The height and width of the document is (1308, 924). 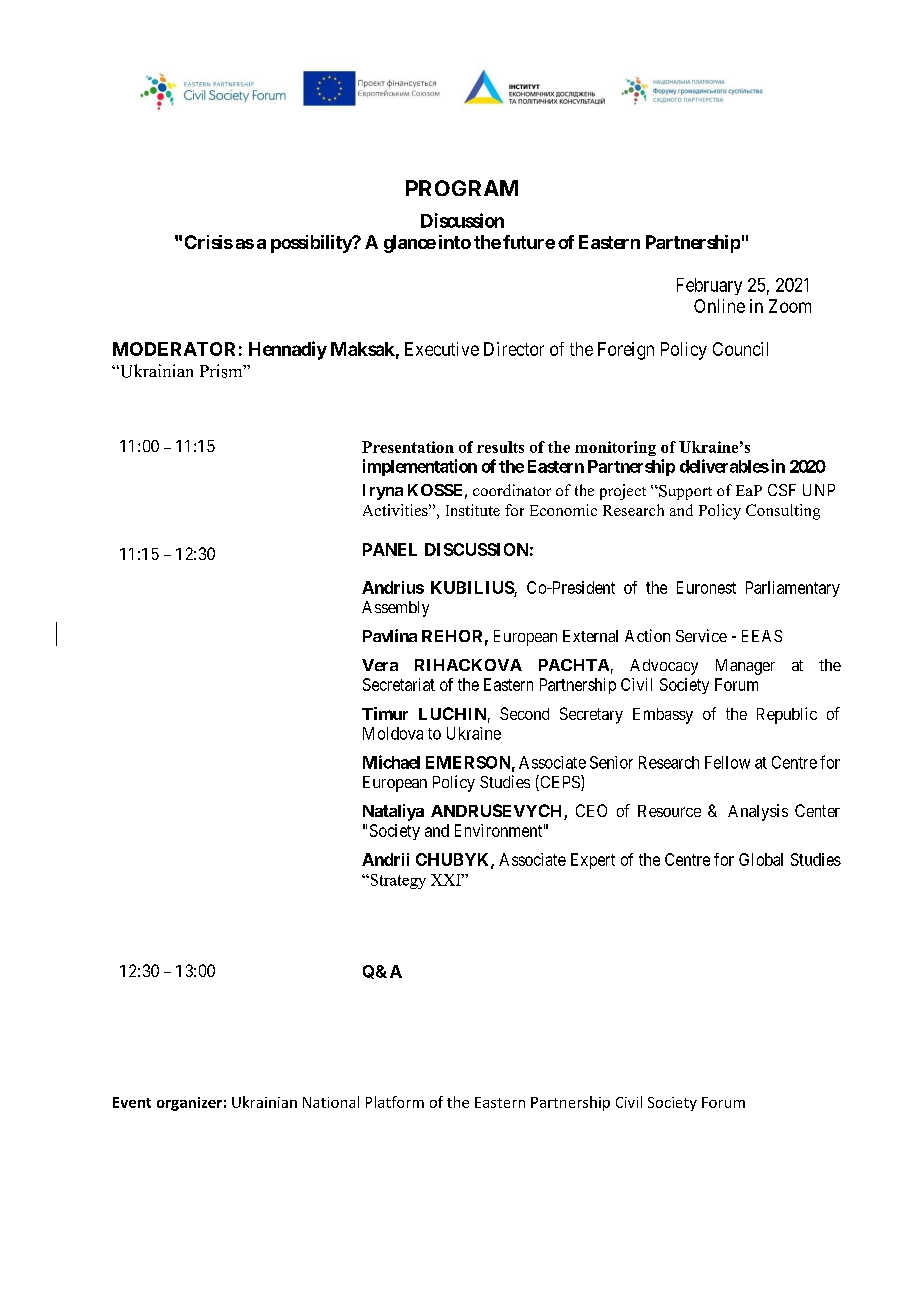 I want to click on PANEL, so click(x=390, y=549).
